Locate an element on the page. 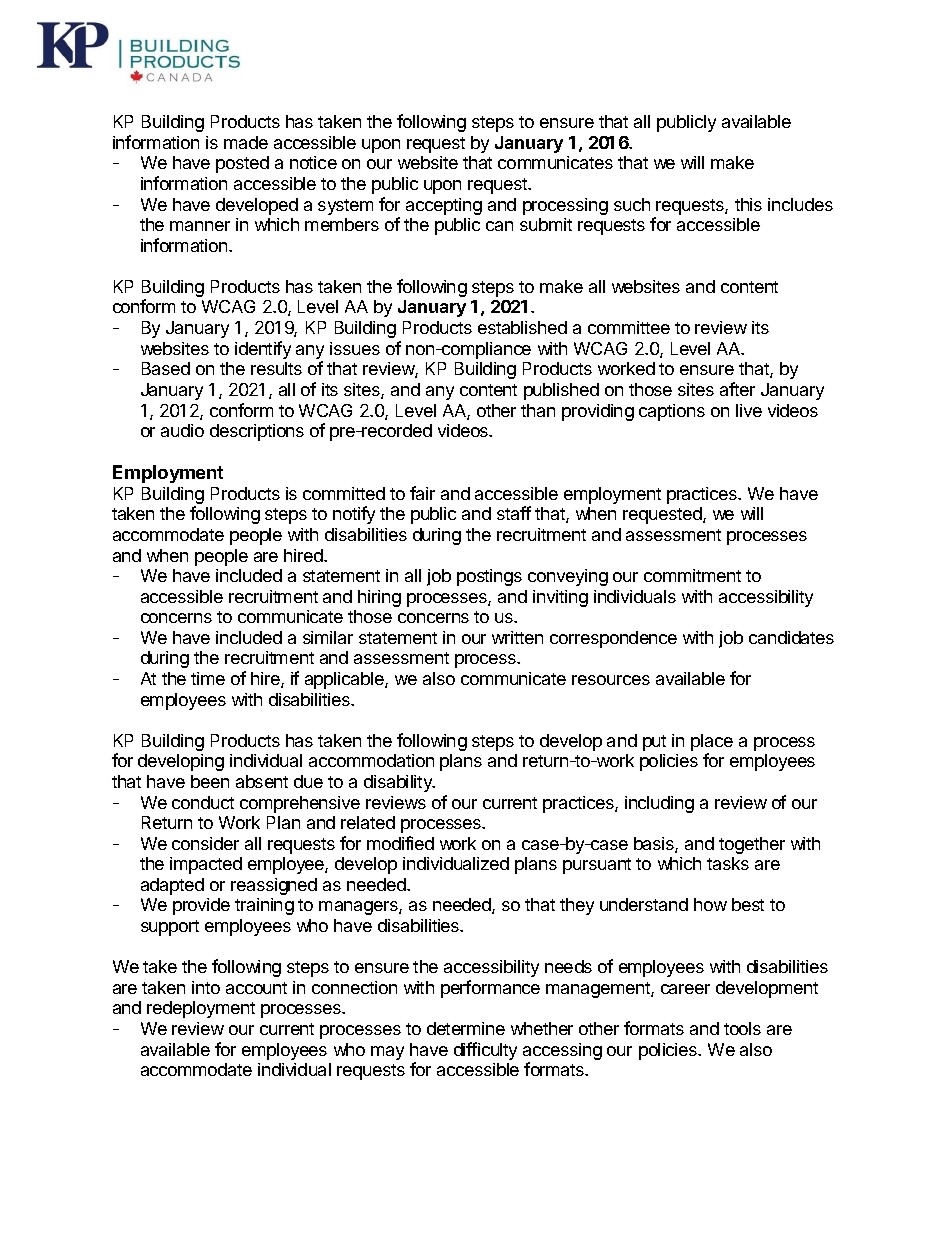 The width and height of the document is (952, 1233). accepting is located at coordinates (444, 206).
